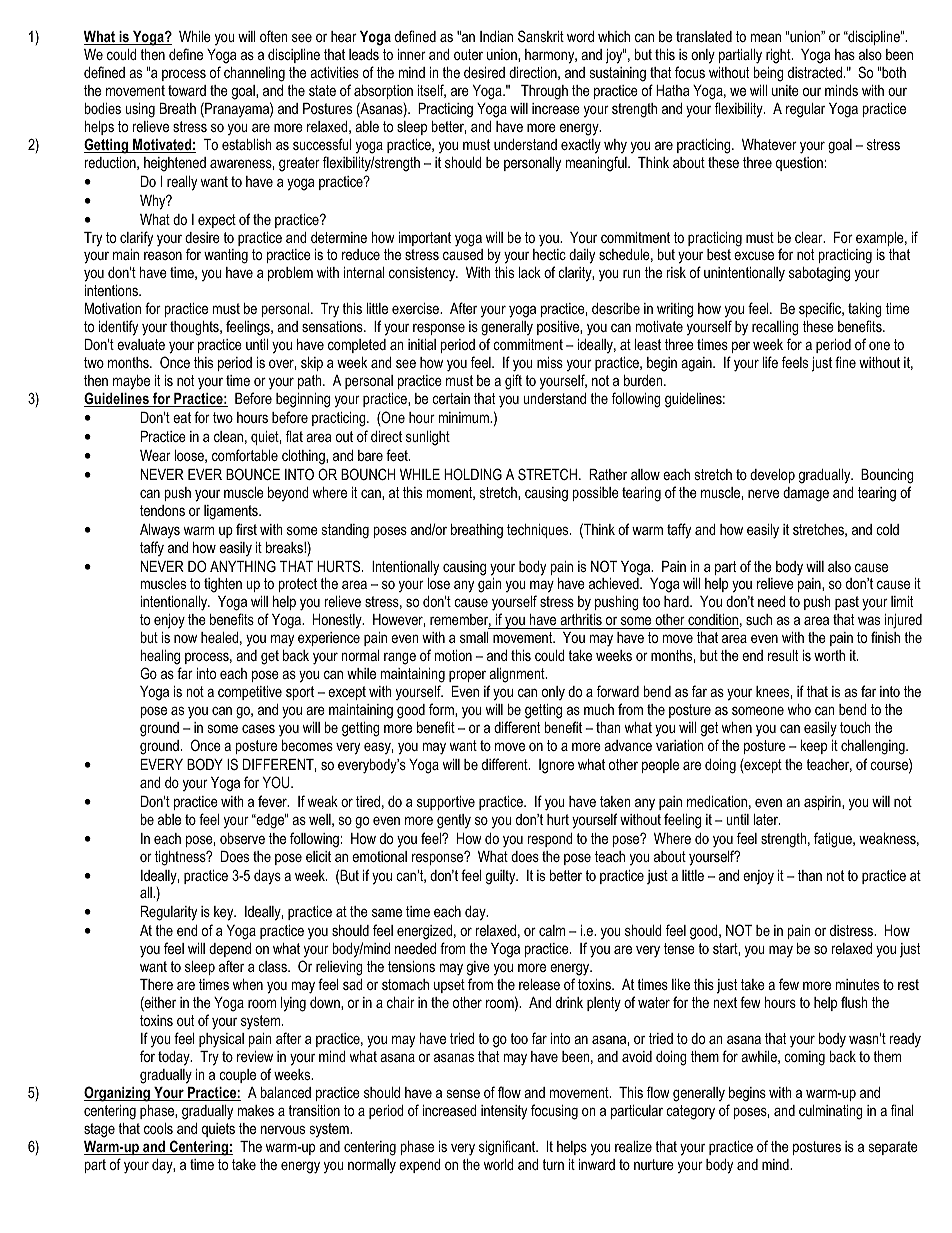 The image size is (952, 1233). Describe the element at coordinates (158, 1128) in the document. I see `cools` at that location.
